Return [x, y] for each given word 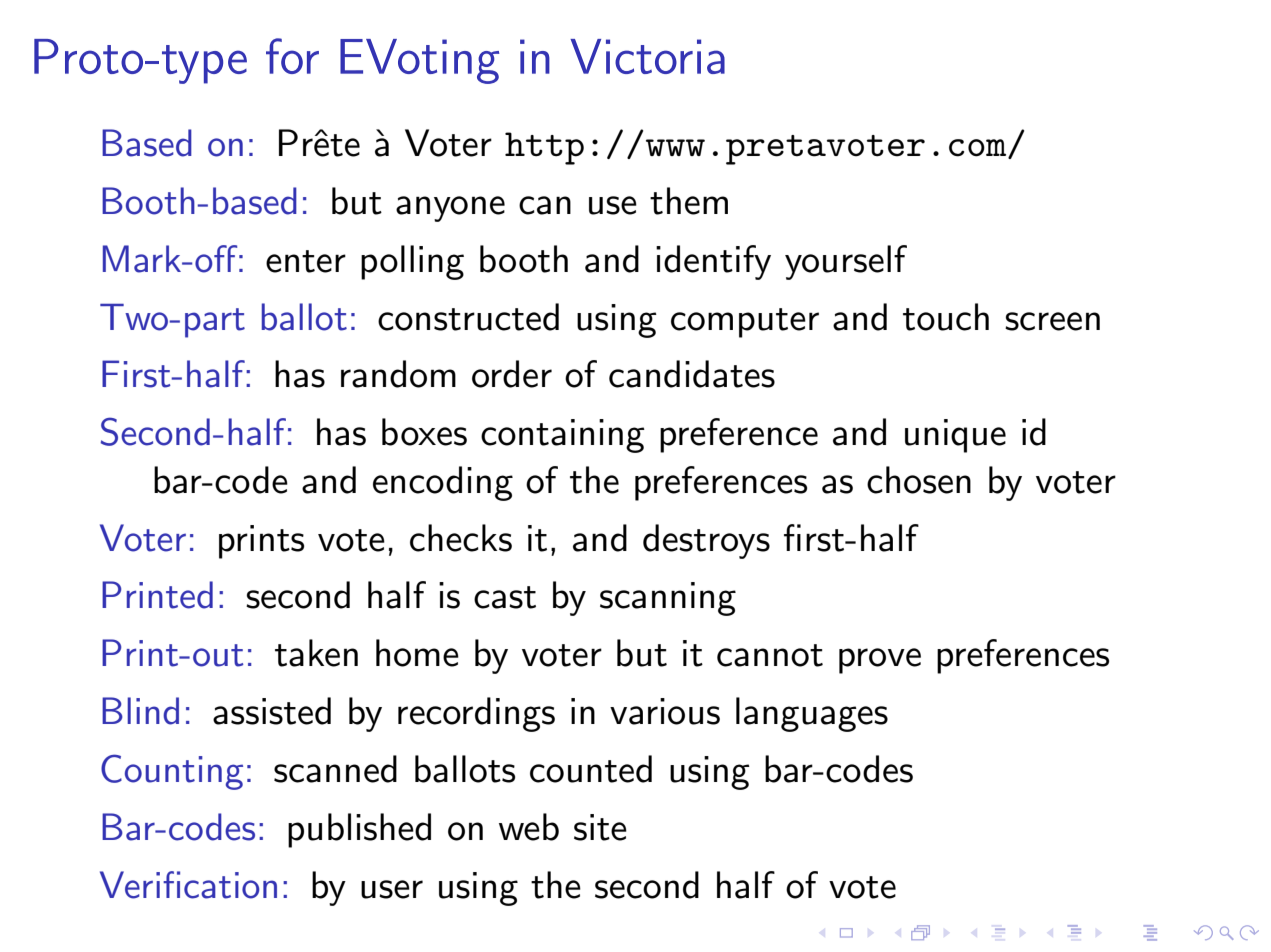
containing [563, 436]
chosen [919, 480]
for [292, 56]
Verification [188, 885]
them [689, 201]
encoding [443, 483]
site [600, 827]
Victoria [647, 56]
